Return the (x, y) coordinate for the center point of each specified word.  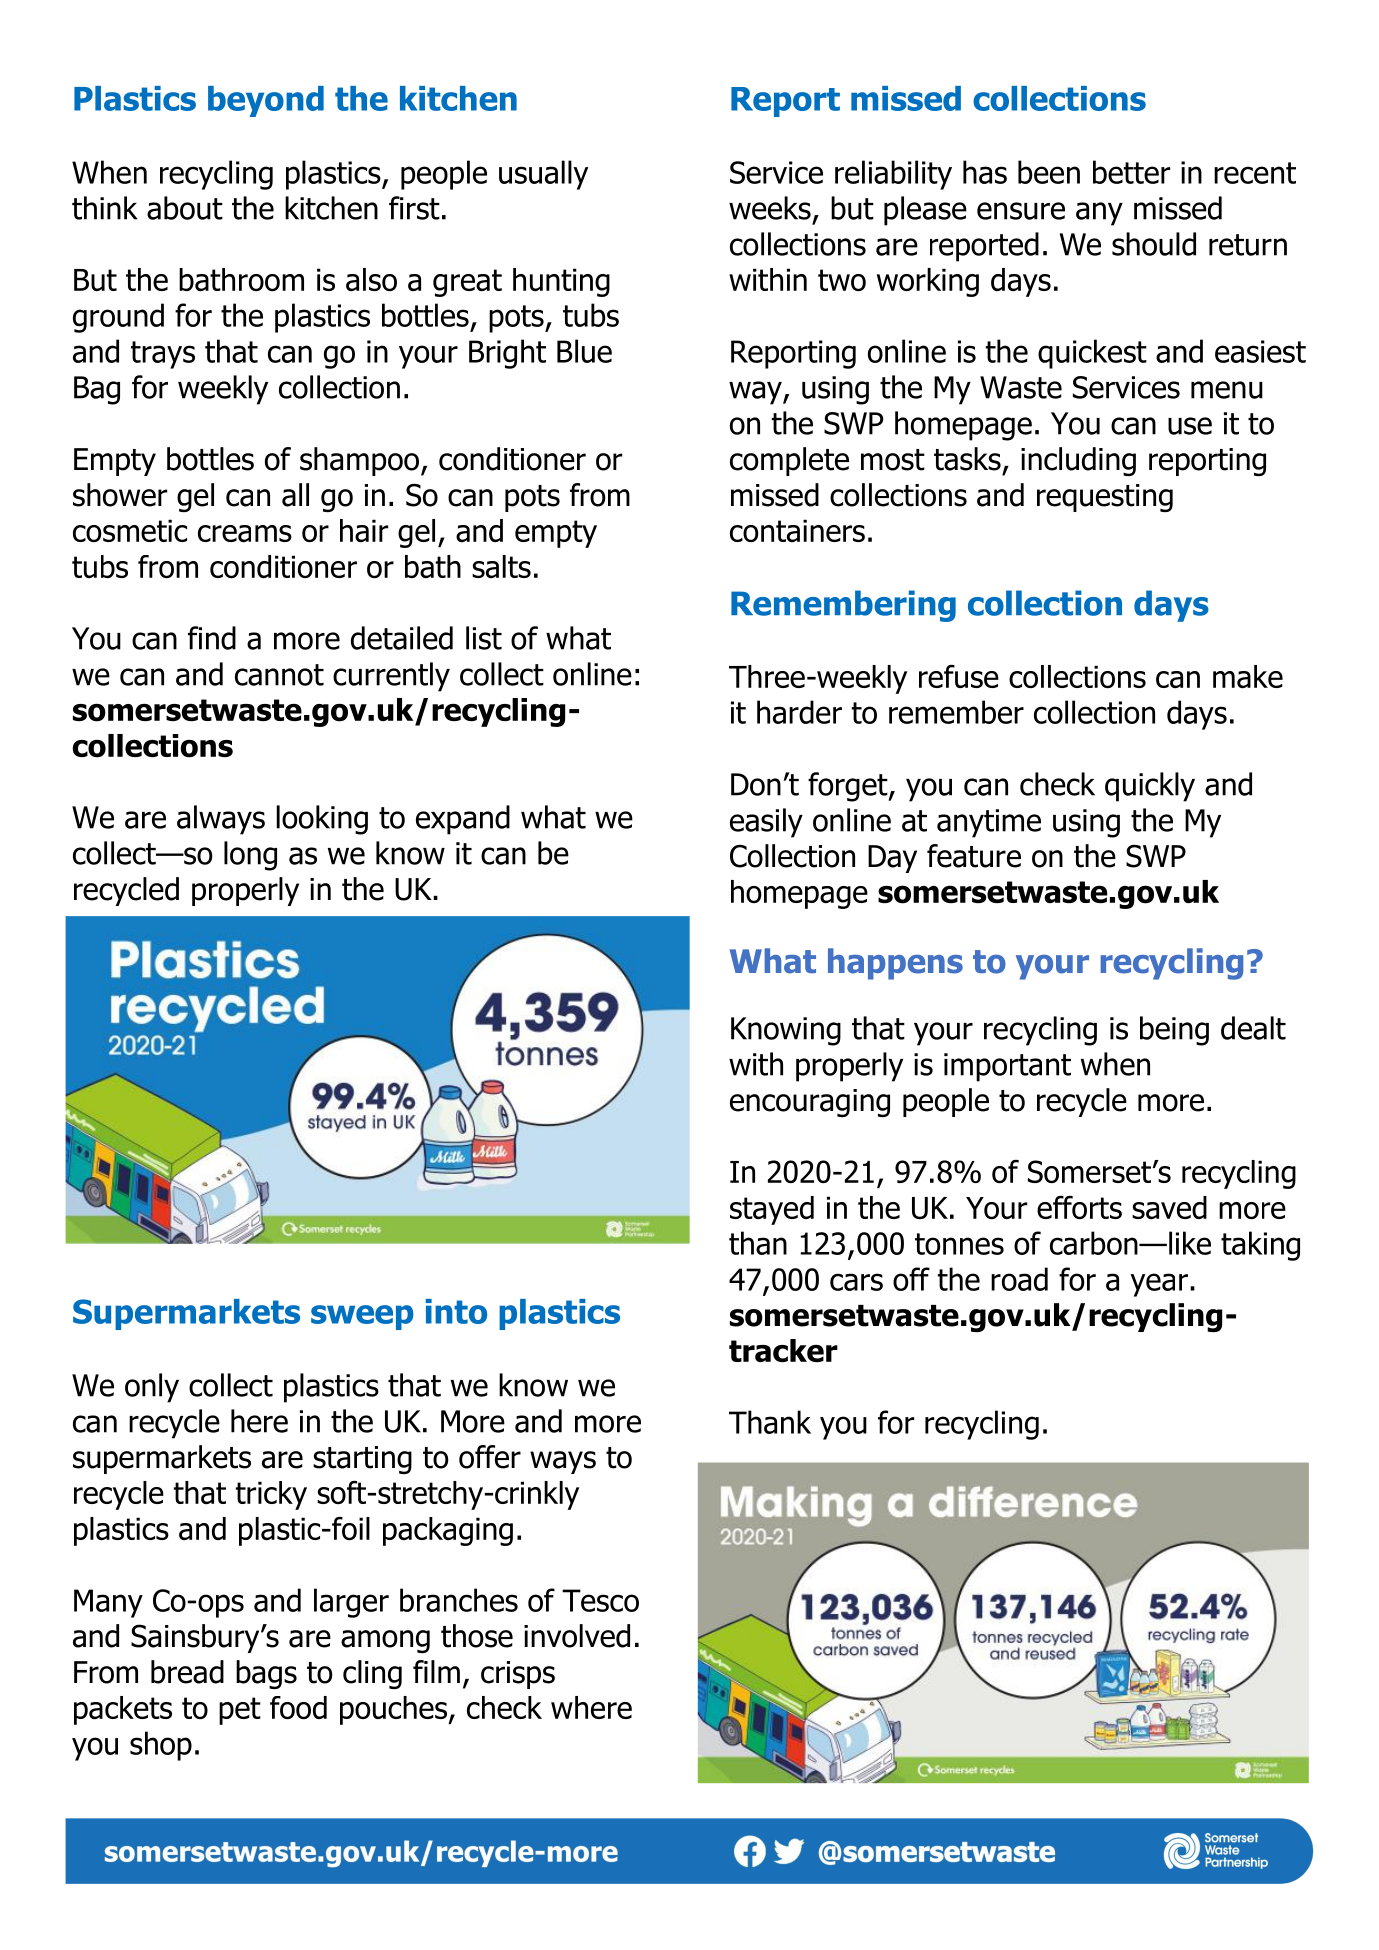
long (250, 856)
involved (577, 1636)
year (1159, 1285)
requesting (1105, 498)
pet (240, 1711)
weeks (770, 208)
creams (245, 533)
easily (766, 823)
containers (797, 530)
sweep (362, 1317)
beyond (266, 101)
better (1131, 172)
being (1174, 1031)
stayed (772, 1210)
